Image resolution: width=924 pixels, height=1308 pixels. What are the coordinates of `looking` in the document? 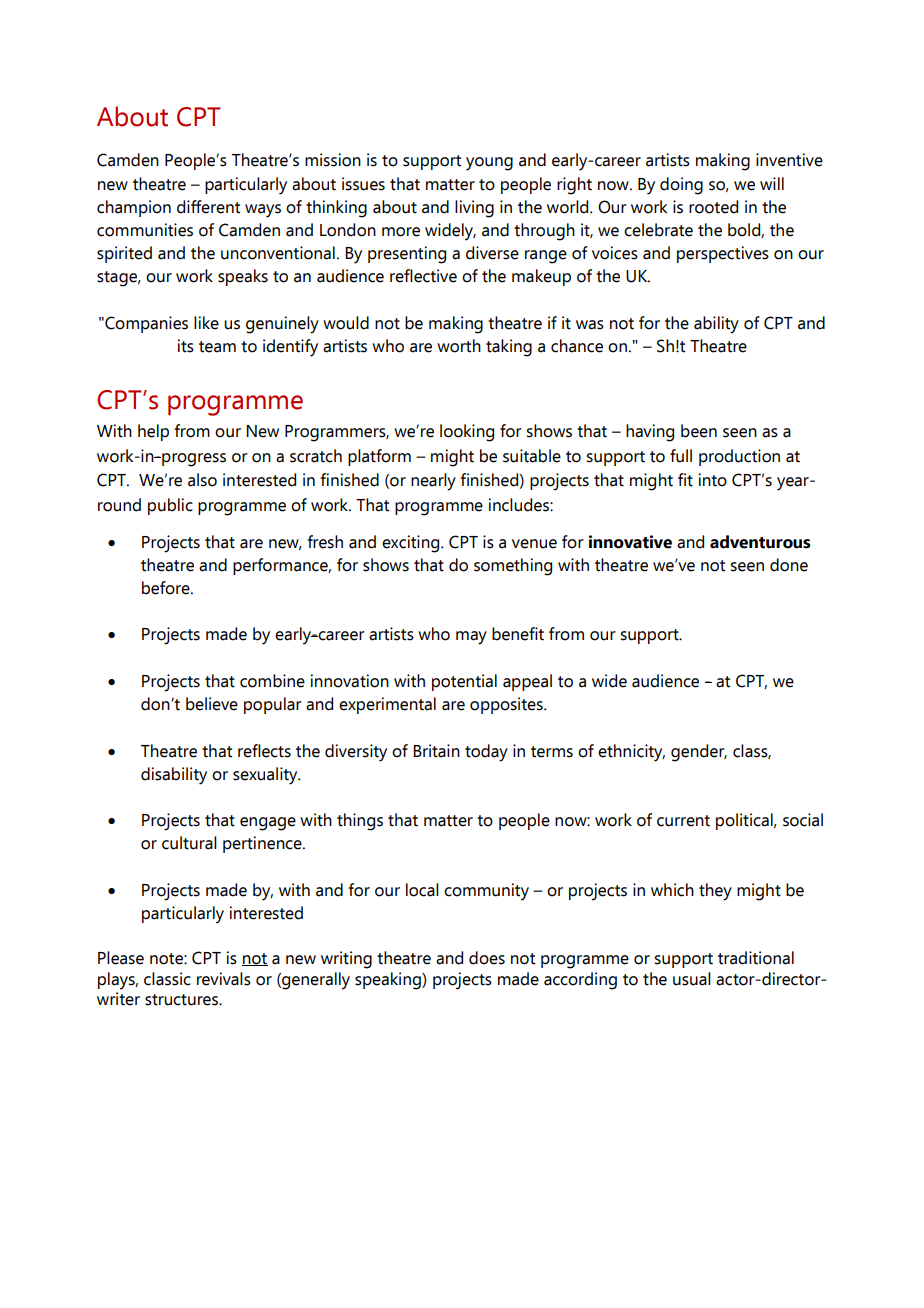 It's located at (467, 433).
